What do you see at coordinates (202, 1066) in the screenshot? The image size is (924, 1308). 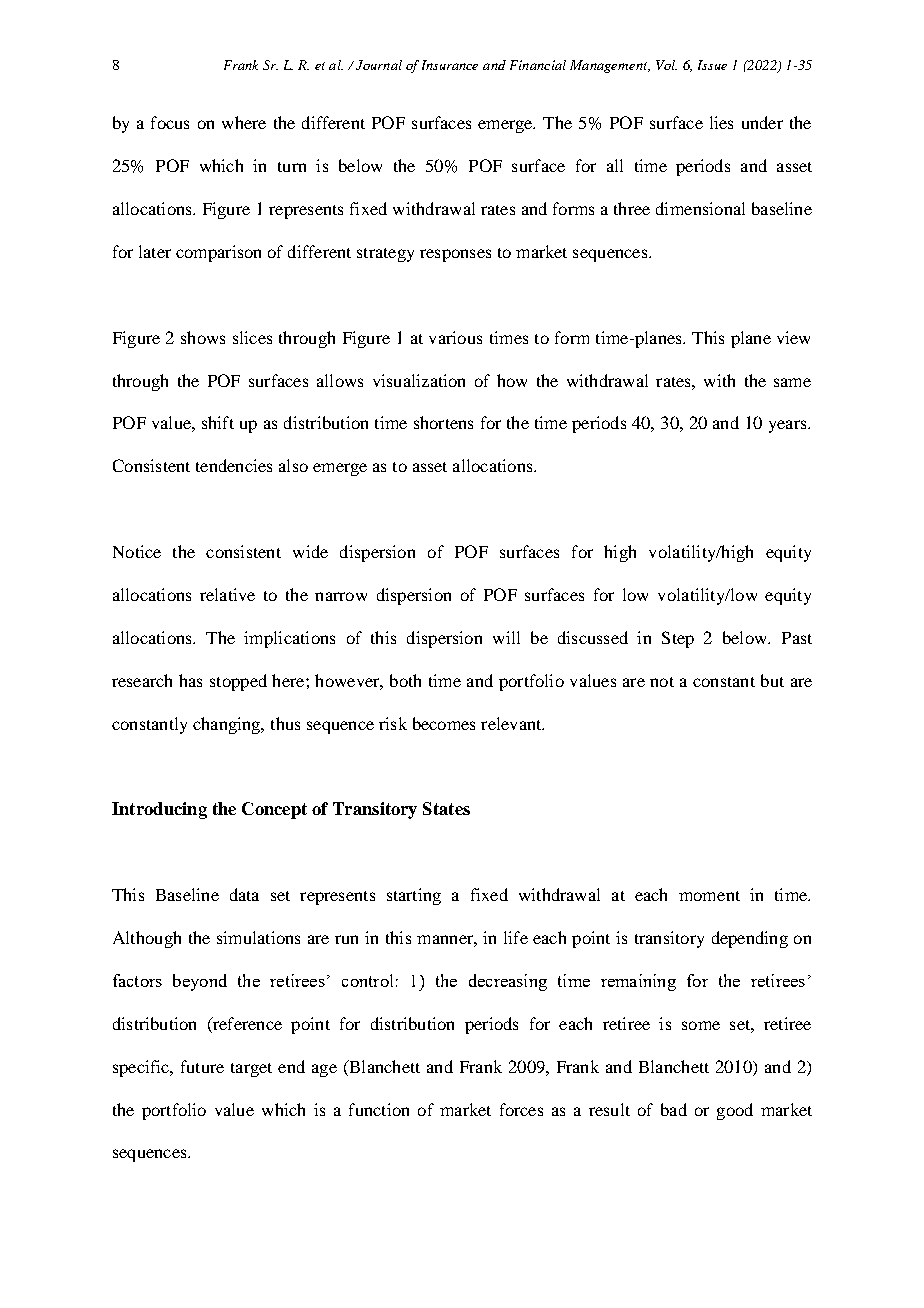 I see `future` at bounding box center [202, 1066].
